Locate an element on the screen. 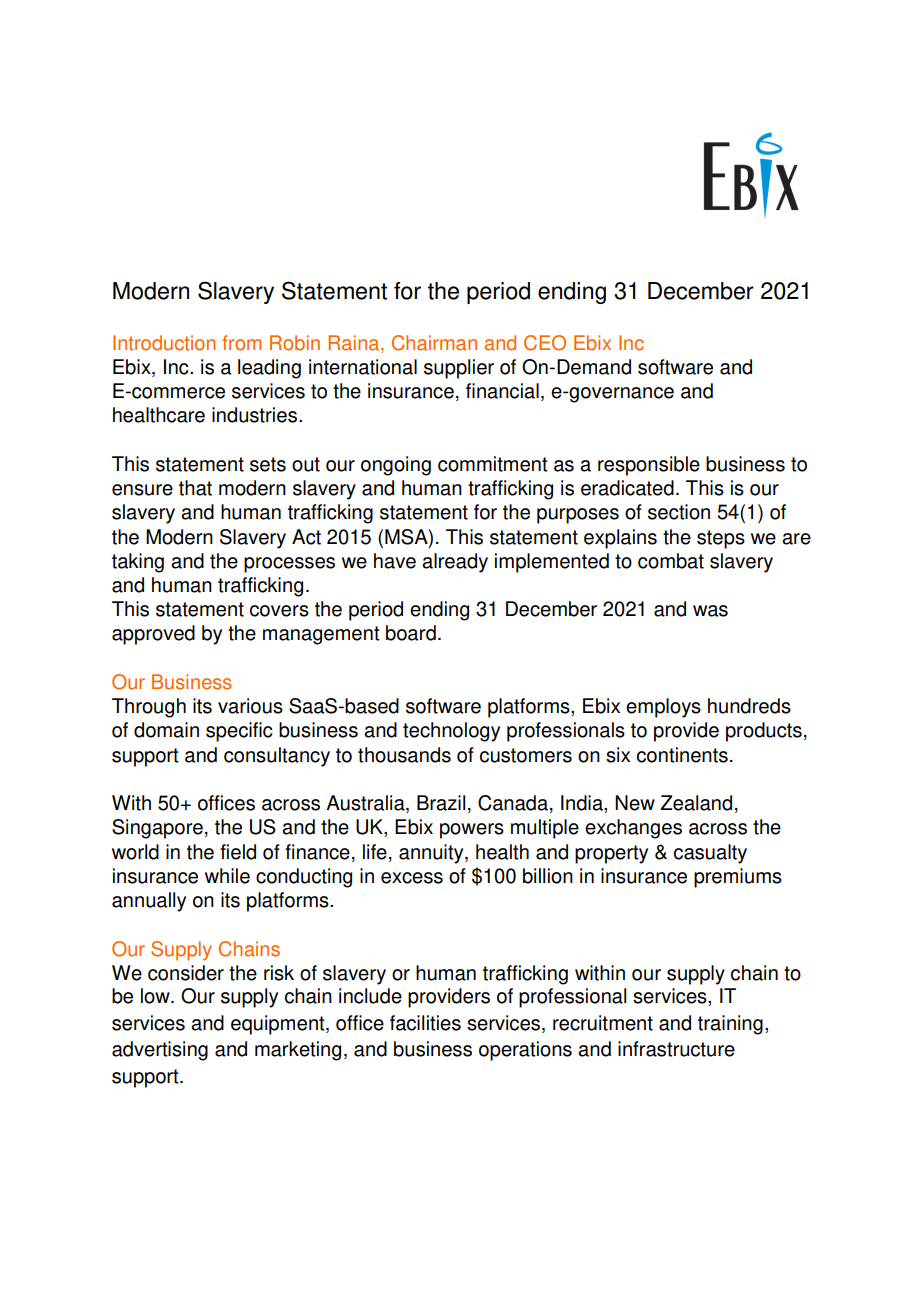 The width and height of the screenshot is (924, 1308). employs is located at coordinates (663, 708).
